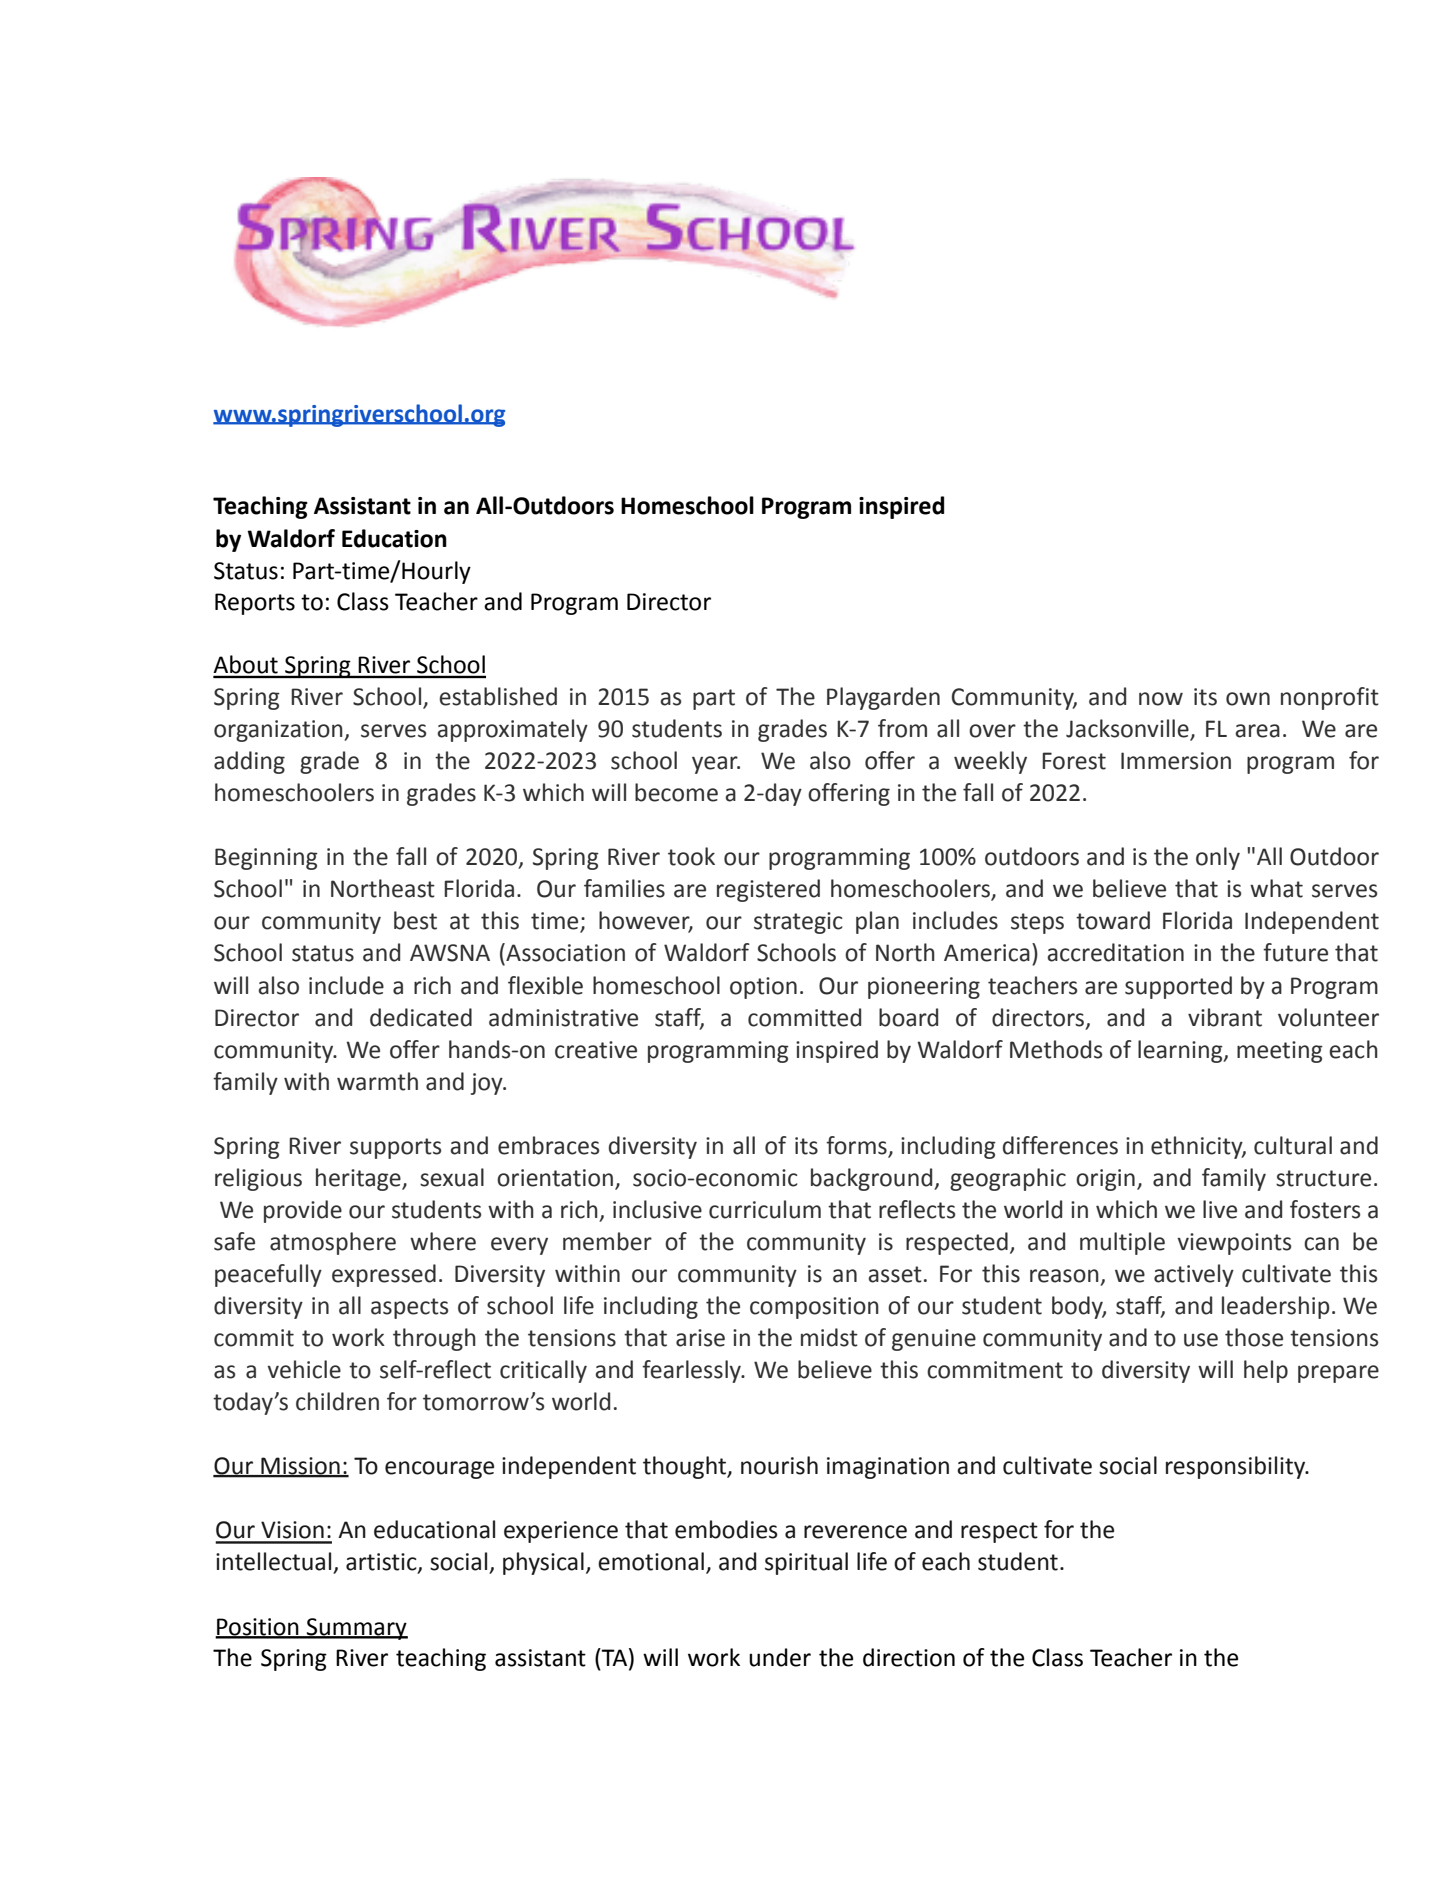  Describe the element at coordinates (780, 1657) in the document. I see `under` at that location.
